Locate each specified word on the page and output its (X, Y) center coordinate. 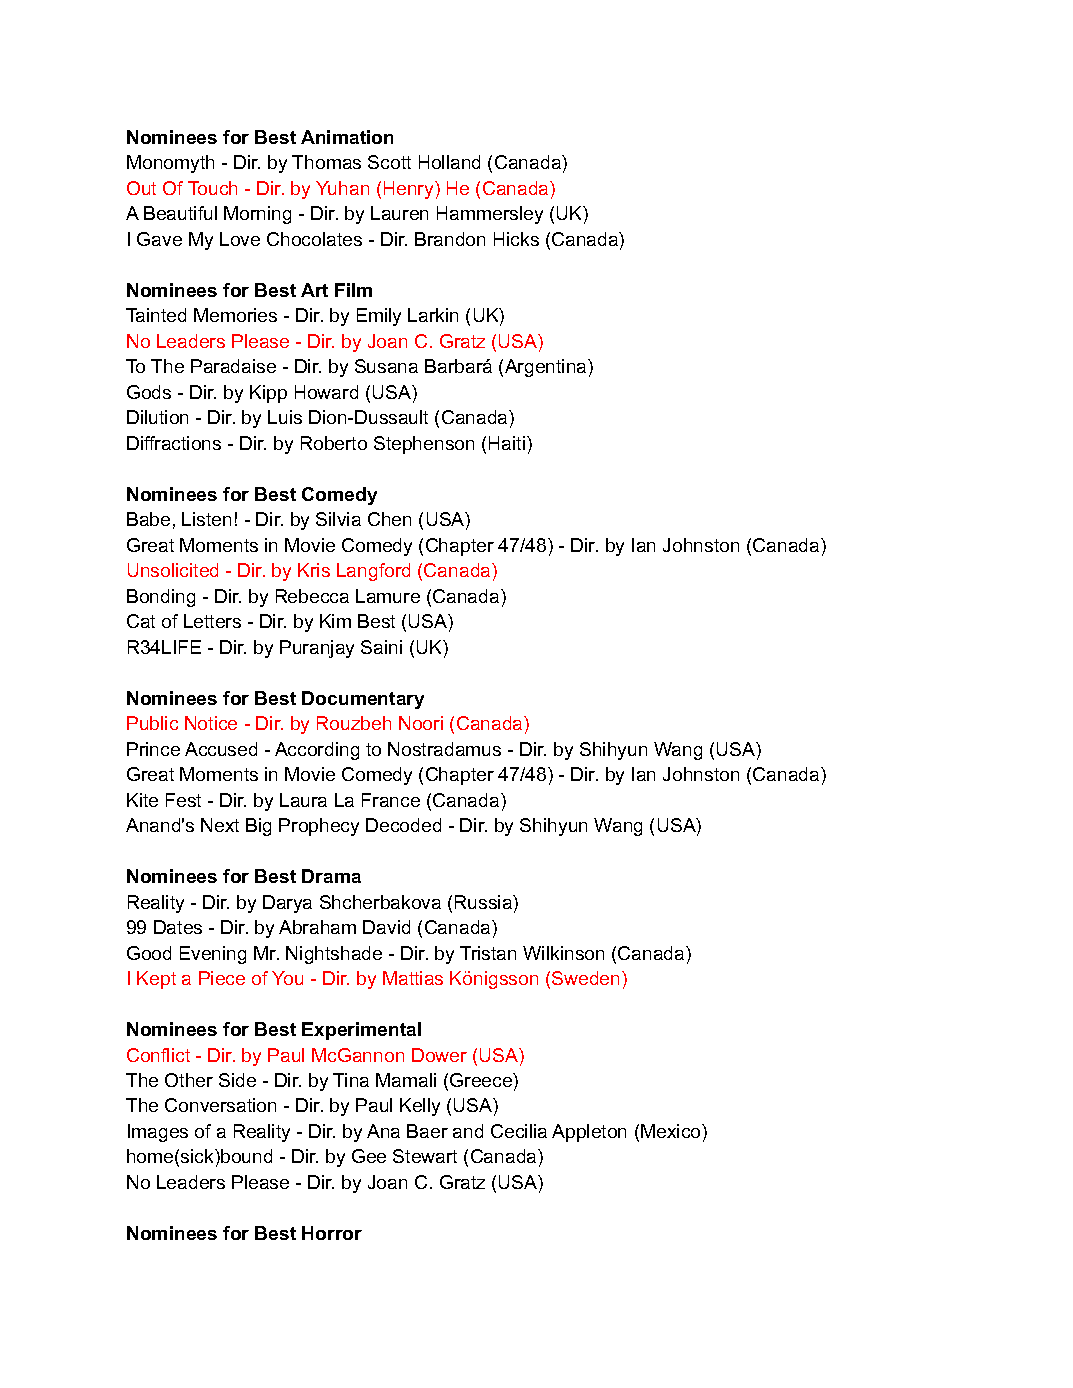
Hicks (516, 239)
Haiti (508, 443)
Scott (389, 162)
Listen (206, 519)
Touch (212, 188)
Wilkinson (563, 953)
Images (158, 1133)
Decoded (403, 825)
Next (220, 825)
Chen (389, 519)
